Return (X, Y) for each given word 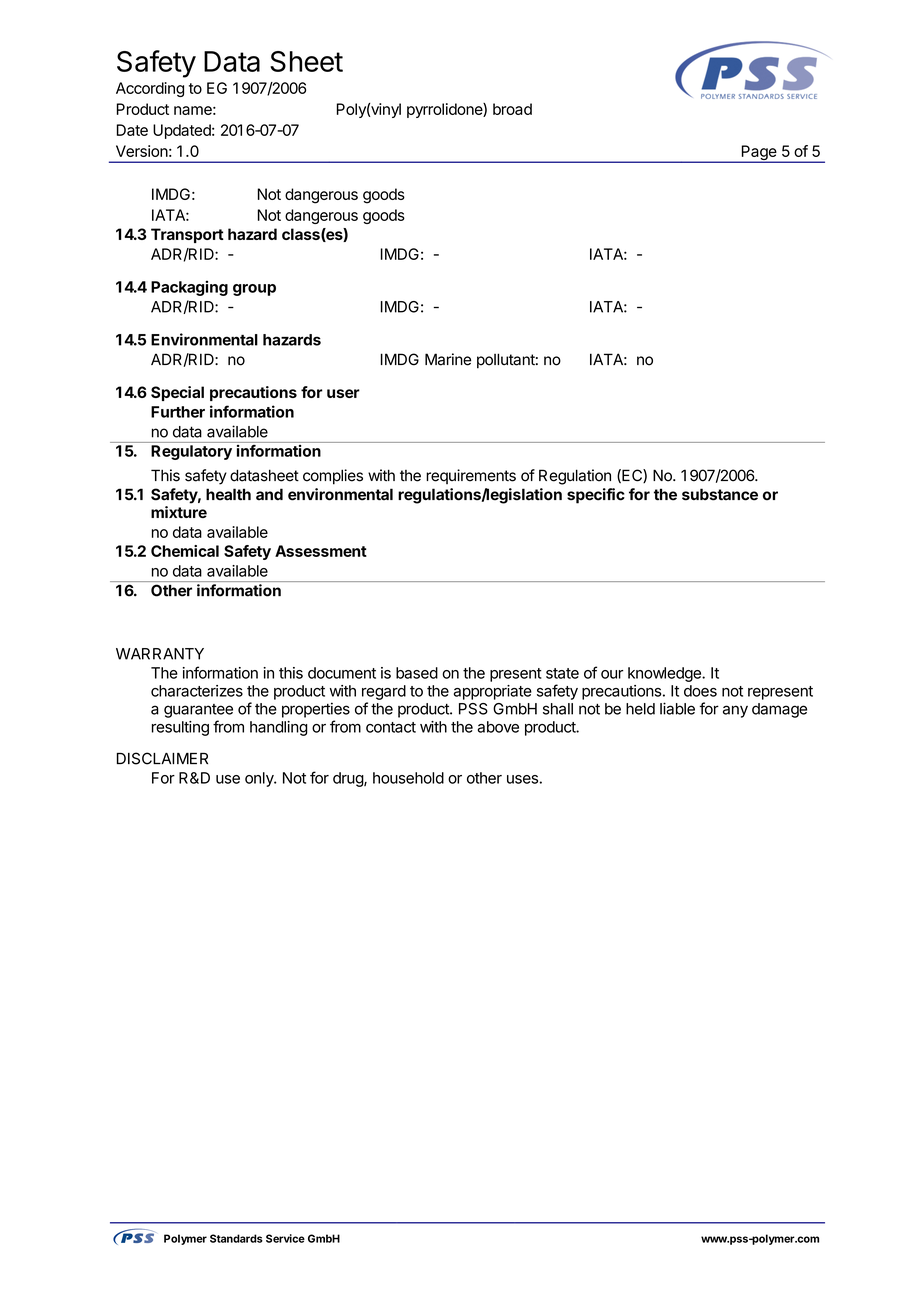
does (700, 691)
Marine (448, 359)
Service (285, 1238)
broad (512, 109)
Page (759, 154)
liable (677, 708)
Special (177, 393)
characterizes (197, 691)
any (735, 711)
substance (720, 494)
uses (522, 779)
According (150, 89)
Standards (236, 1238)
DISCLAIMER (162, 758)
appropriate (493, 692)
